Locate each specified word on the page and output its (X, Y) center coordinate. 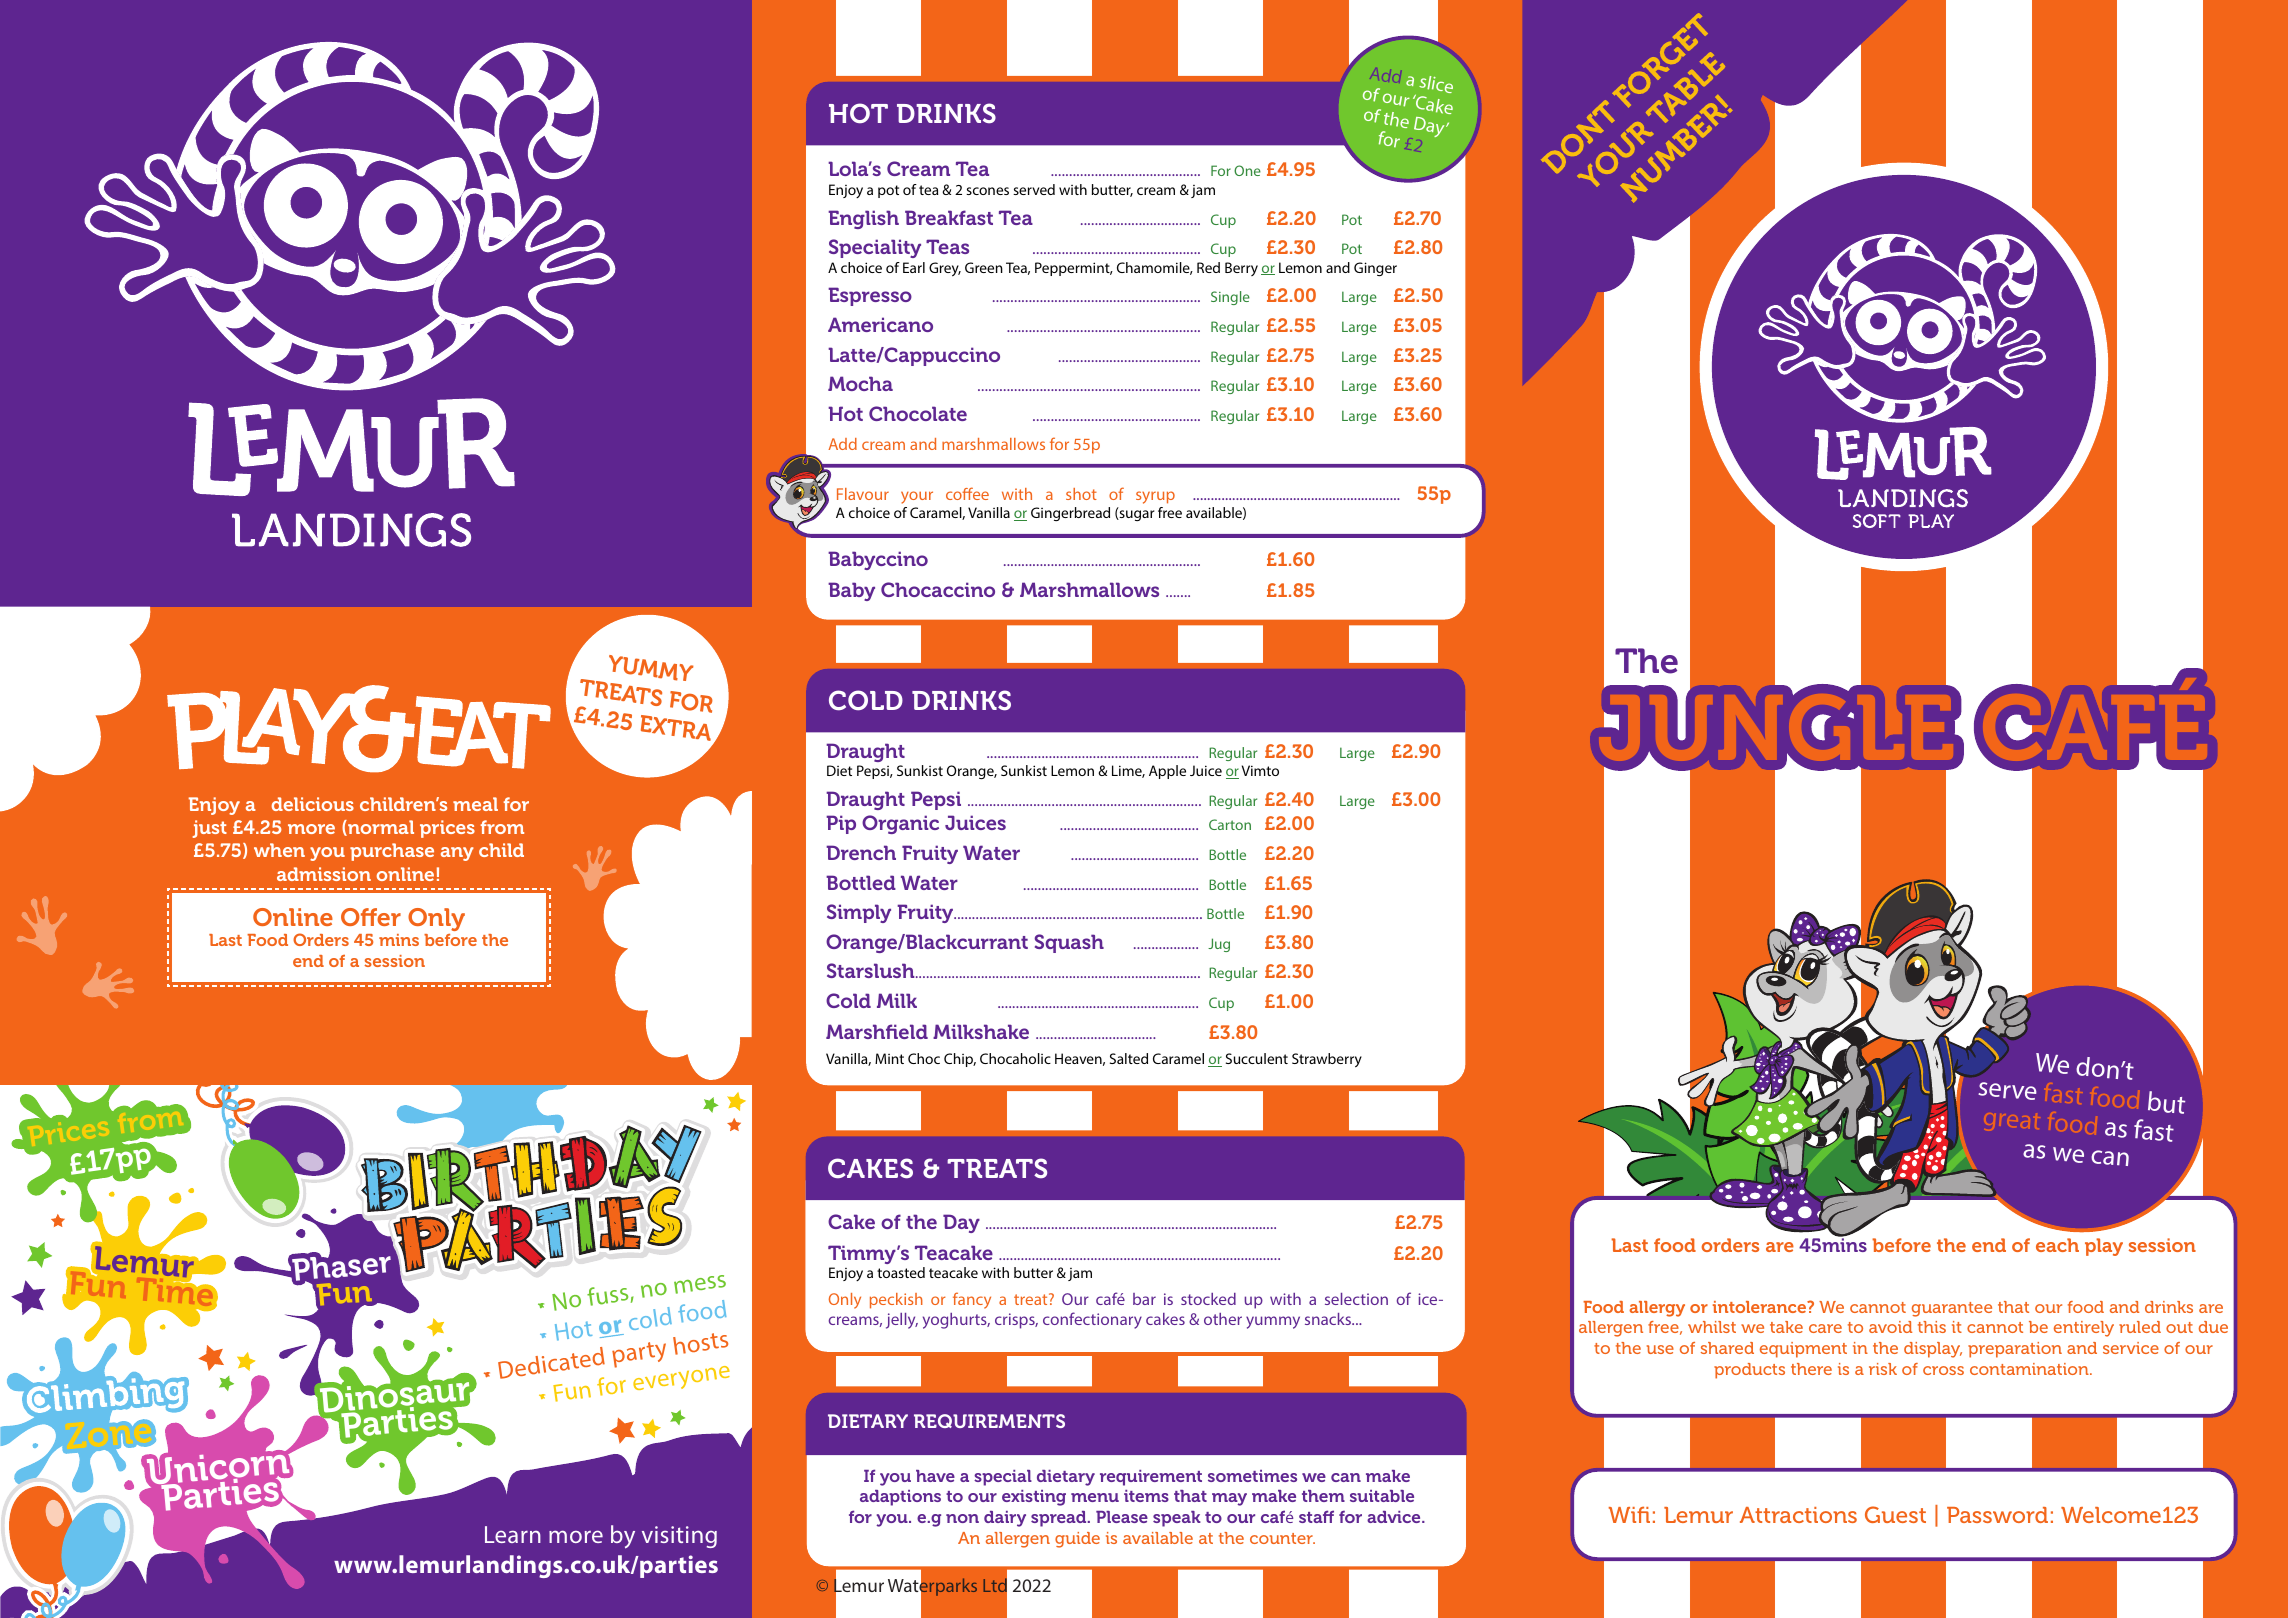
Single (1230, 298)
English (863, 219)
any (457, 854)
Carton (1230, 824)
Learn (513, 1534)
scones (987, 191)
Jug (1219, 945)
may (1229, 1499)
